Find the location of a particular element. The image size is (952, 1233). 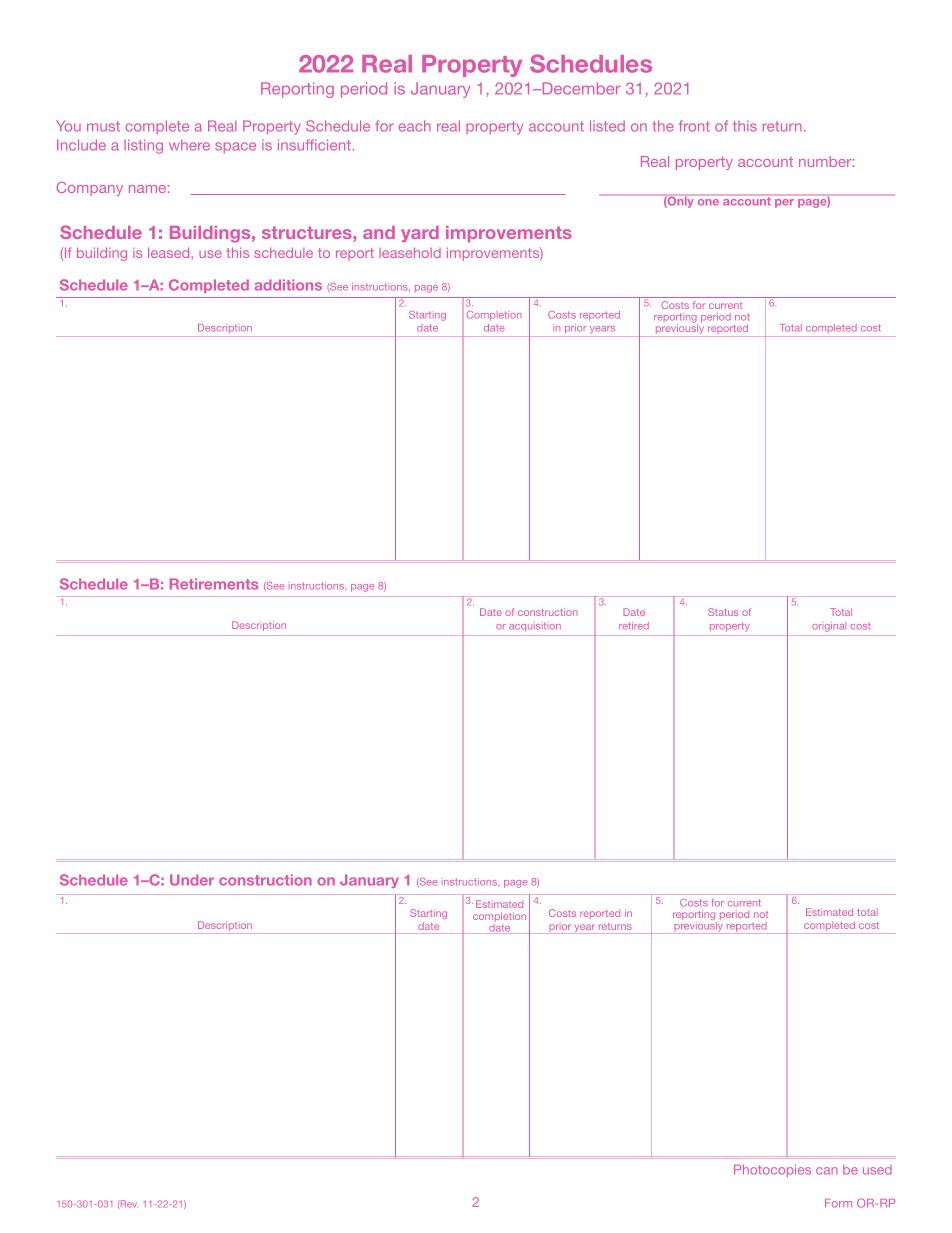

Form is located at coordinates (838, 1203).
